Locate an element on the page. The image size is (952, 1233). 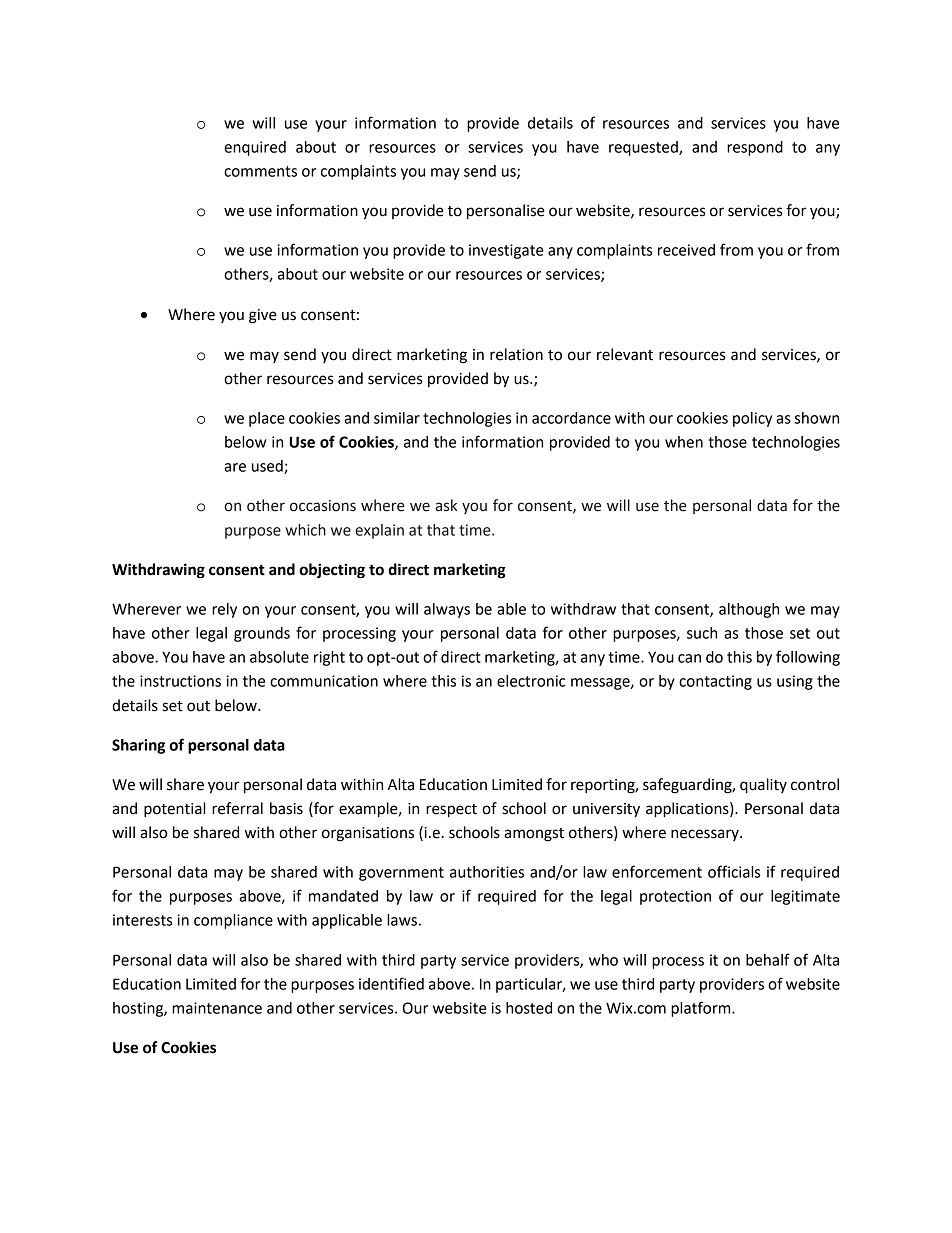
investigate is located at coordinates (506, 251).
